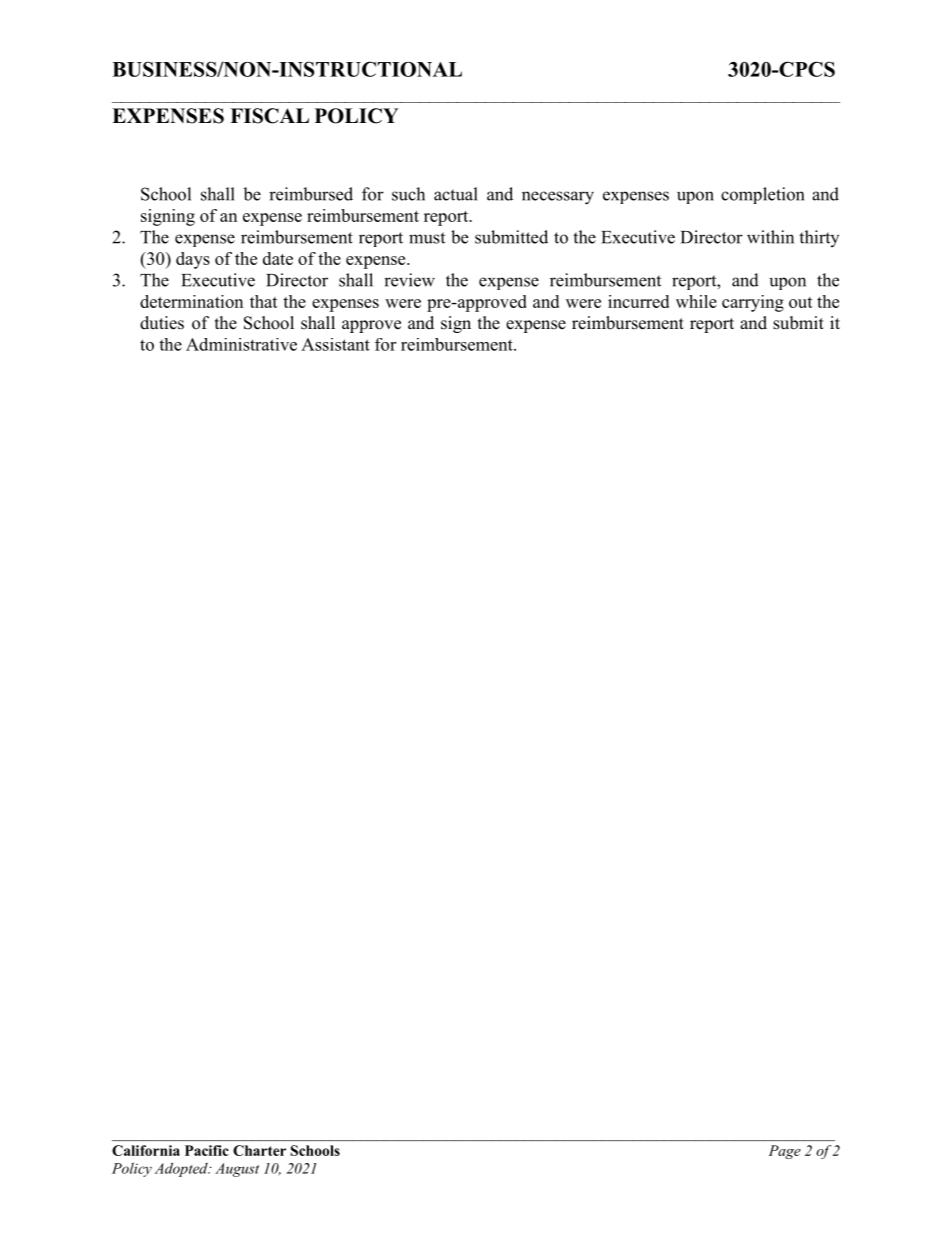 Image resolution: width=952 pixels, height=1233 pixels. Describe the element at coordinates (237, 1170) in the screenshot. I see `August` at that location.
